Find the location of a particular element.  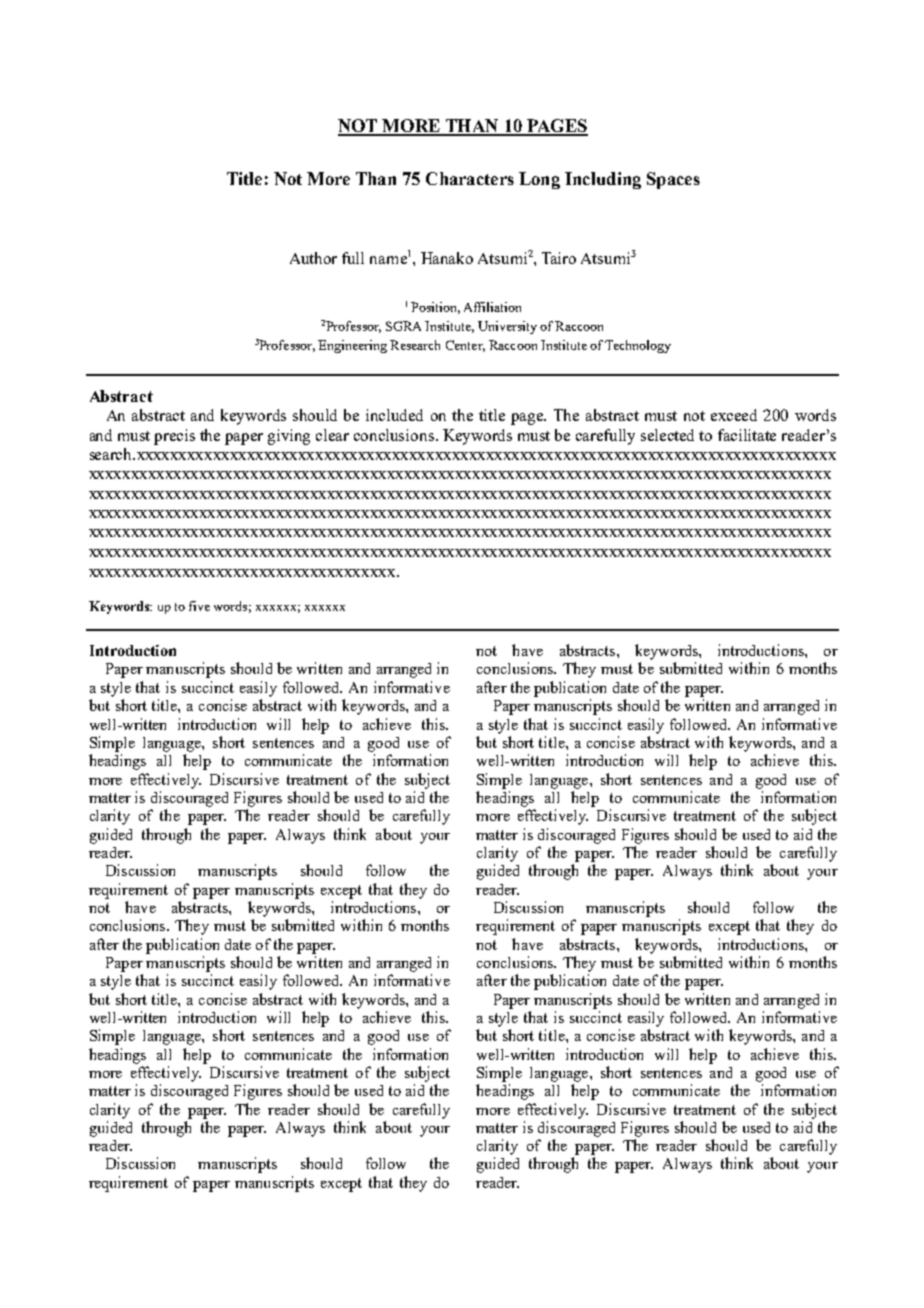

Affiliation is located at coordinates (492, 307).
